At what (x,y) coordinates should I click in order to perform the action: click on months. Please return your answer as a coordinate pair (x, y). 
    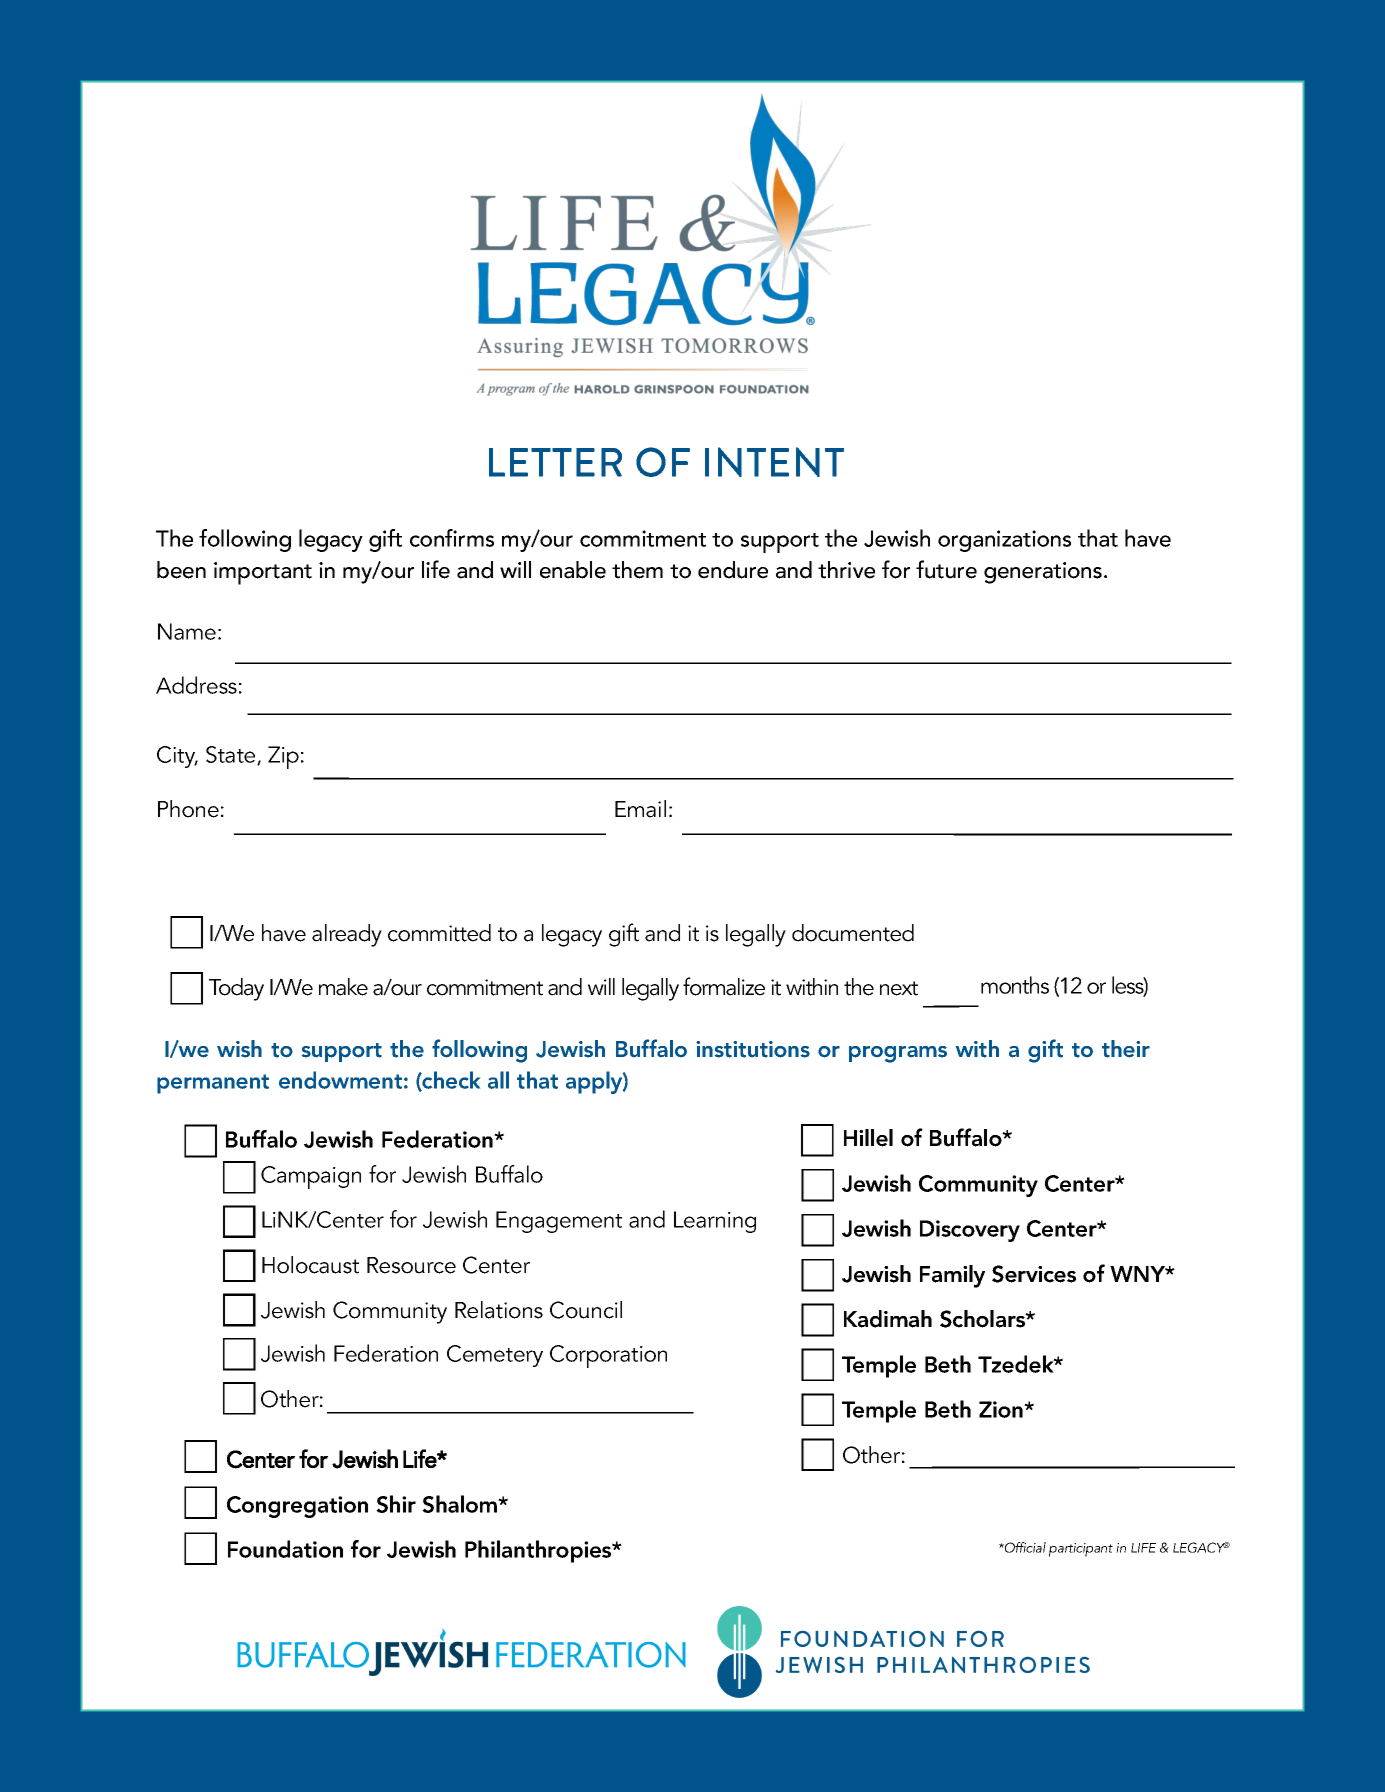
    Looking at the image, I should click on (1015, 985).
